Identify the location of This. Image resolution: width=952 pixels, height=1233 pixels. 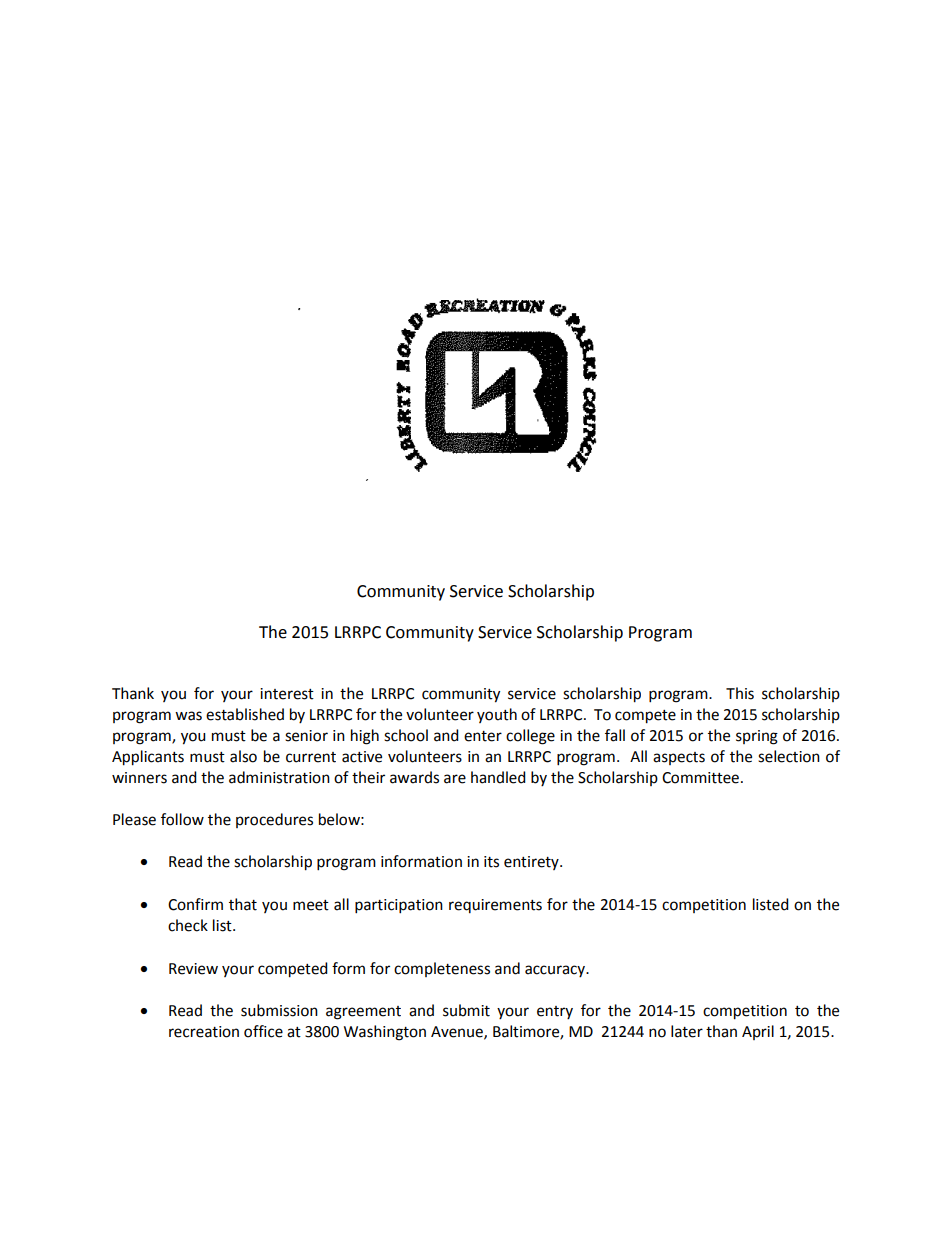
(740, 693).
